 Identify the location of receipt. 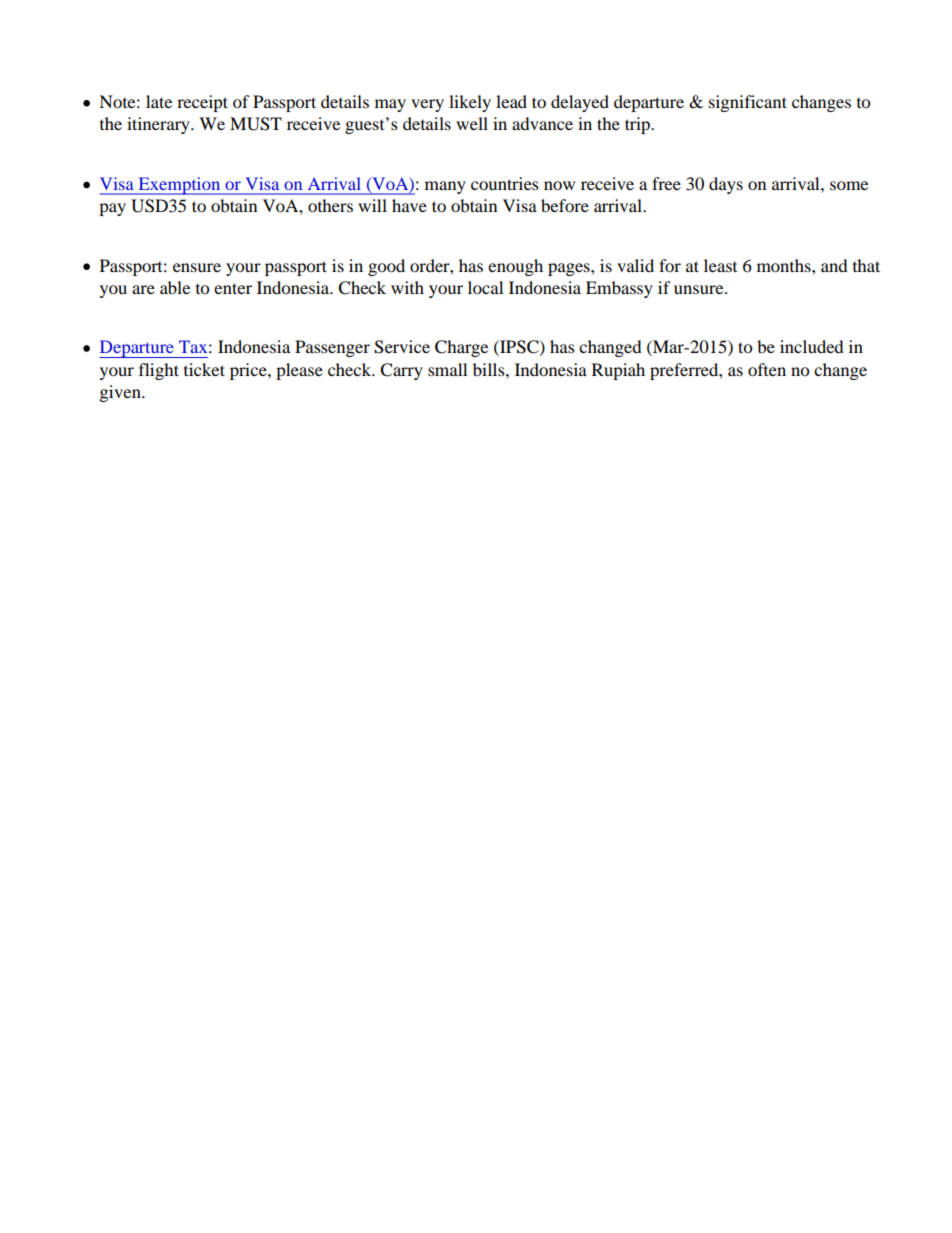
(202, 103).
